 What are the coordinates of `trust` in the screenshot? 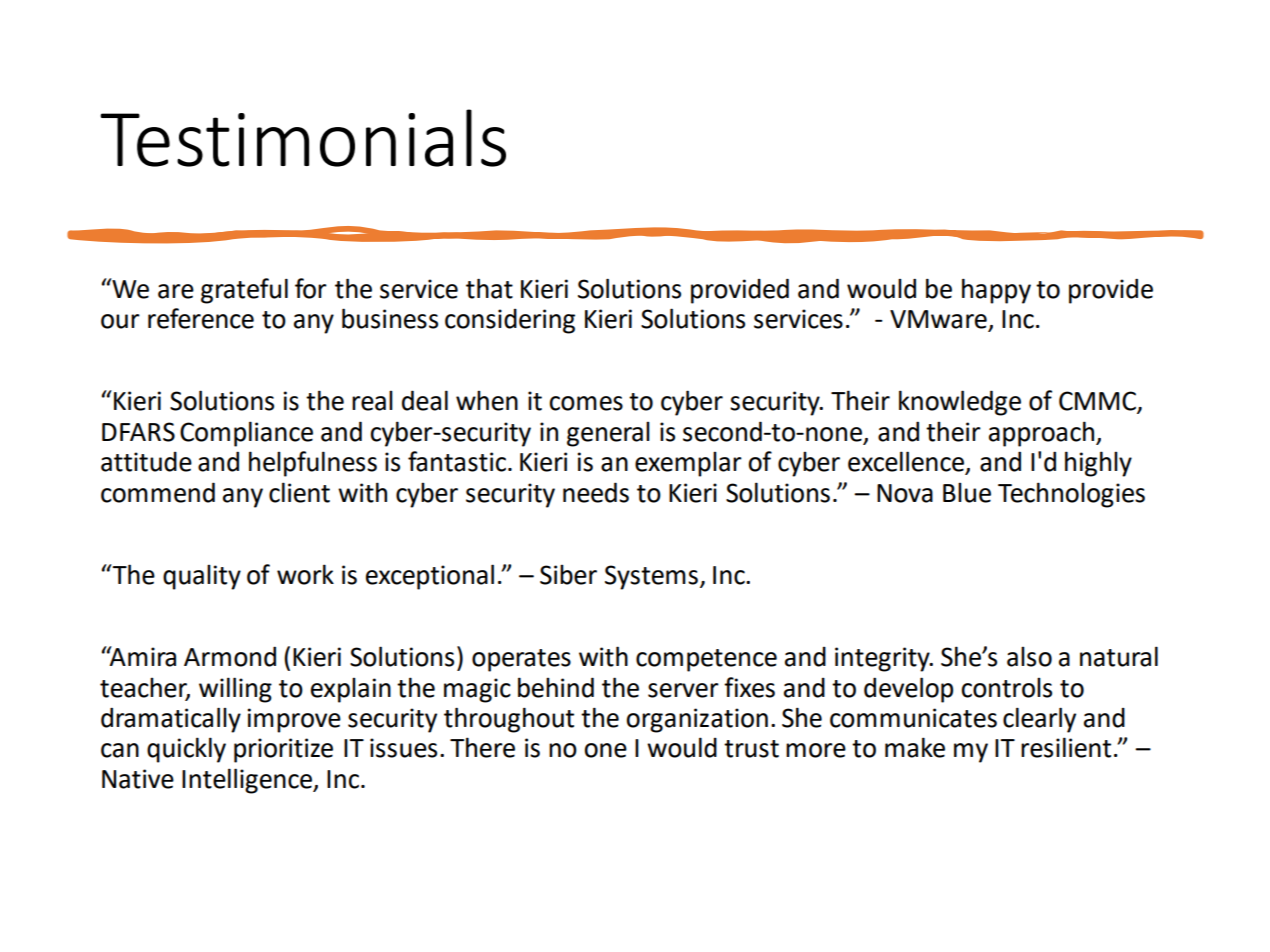 It's located at (751, 749).
